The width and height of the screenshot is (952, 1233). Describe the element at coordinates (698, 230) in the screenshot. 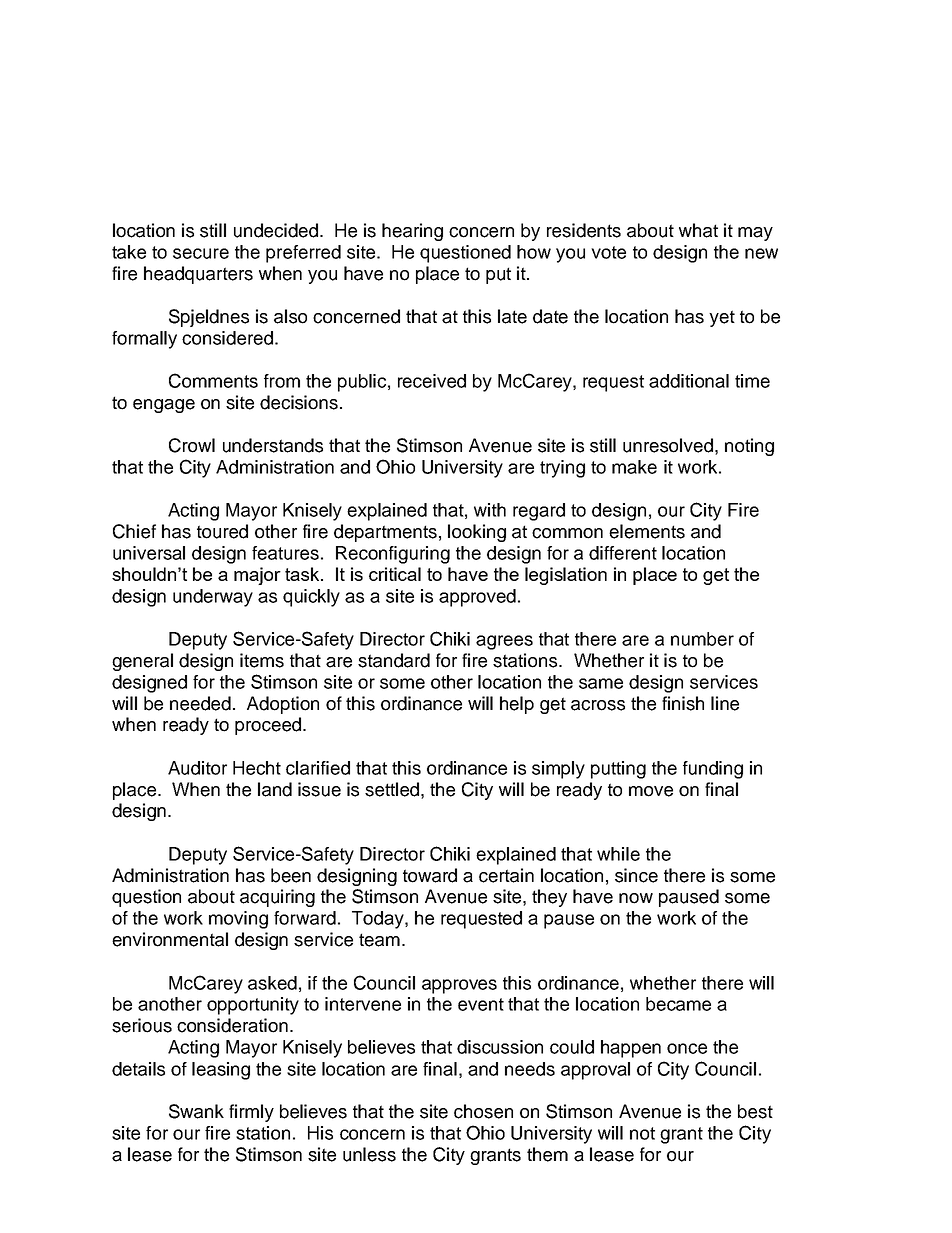

I see `what` at that location.
